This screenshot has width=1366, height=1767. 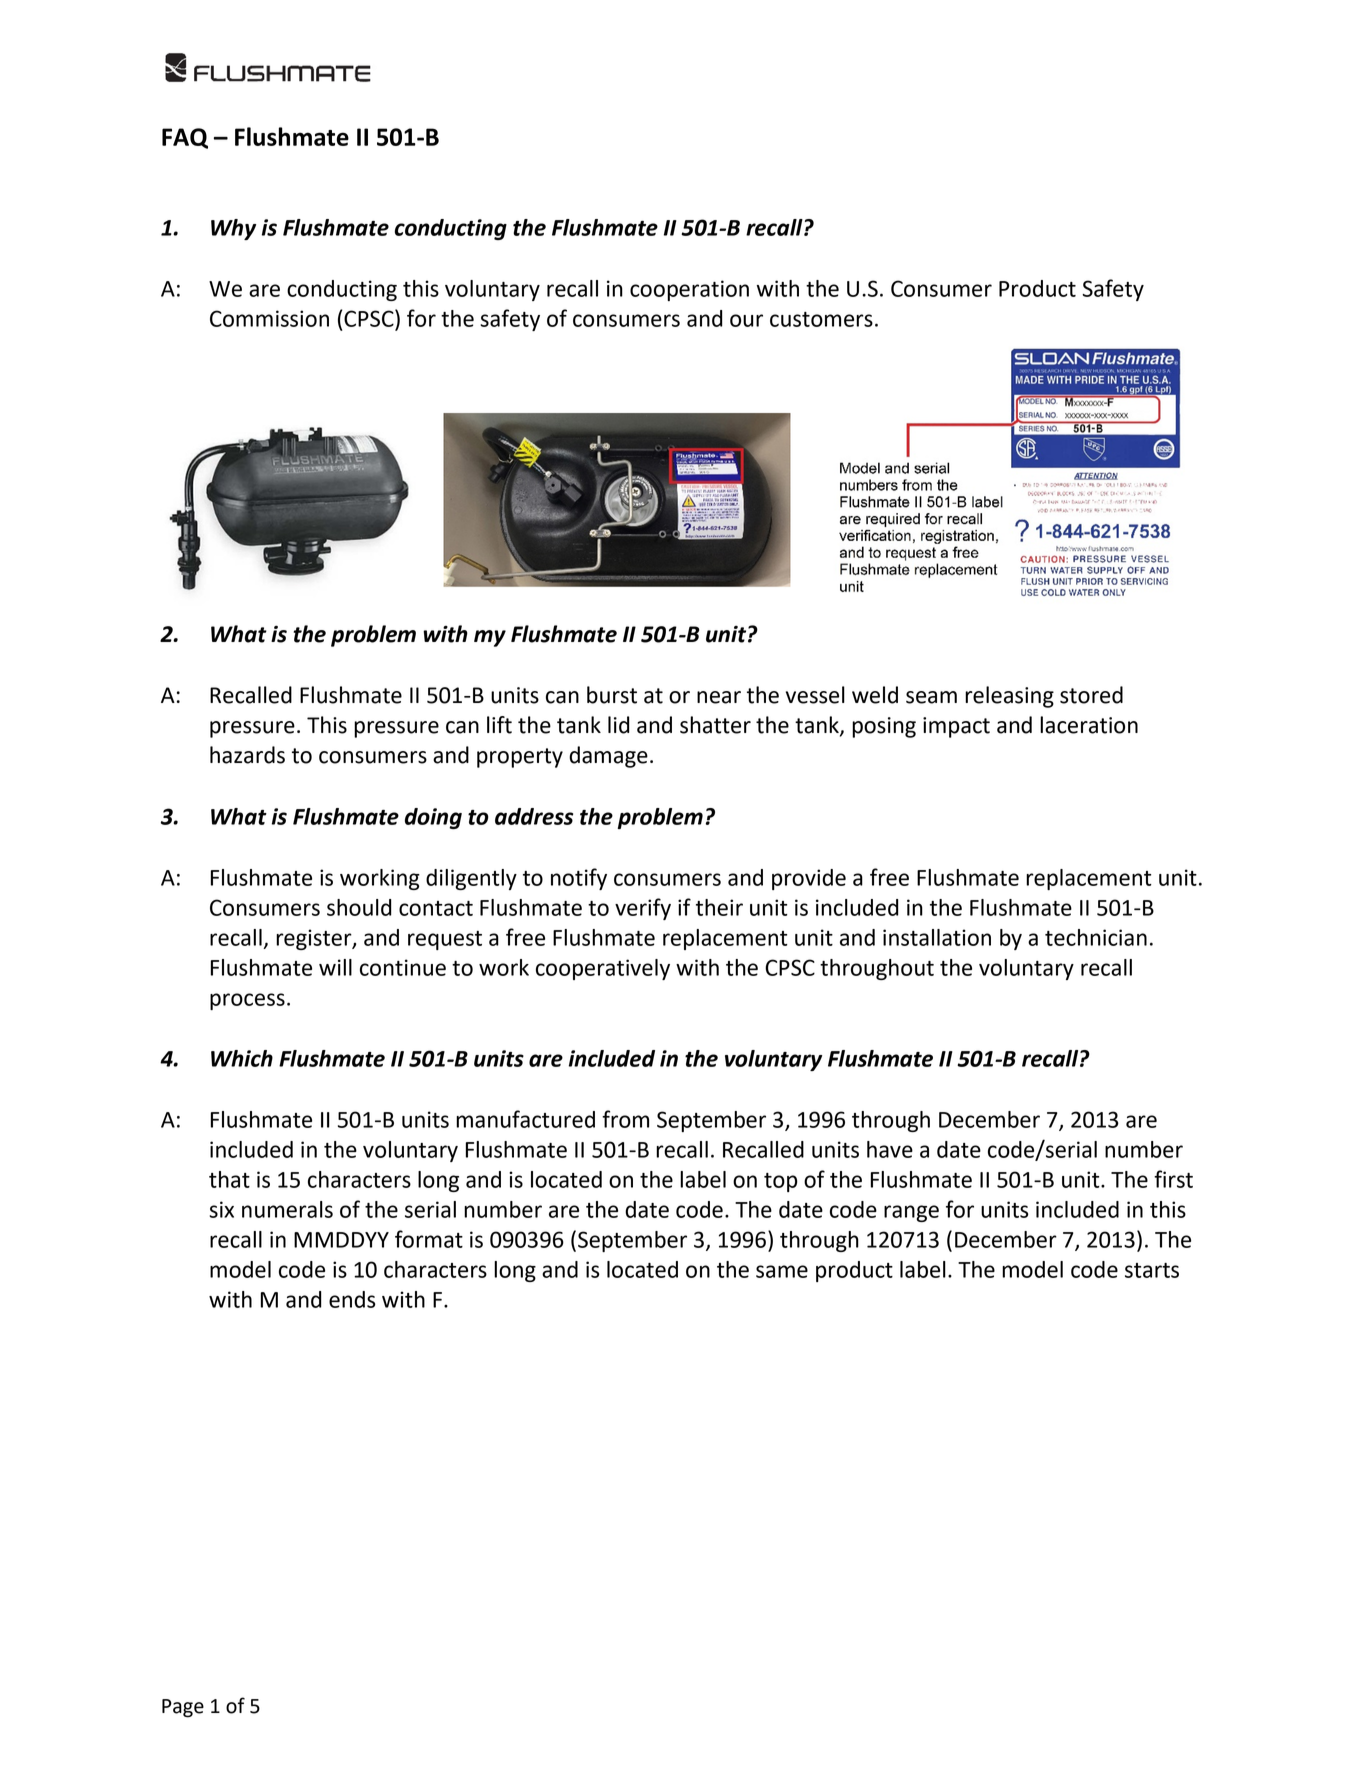 I want to click on first, so click(x=1173, y=1179).
